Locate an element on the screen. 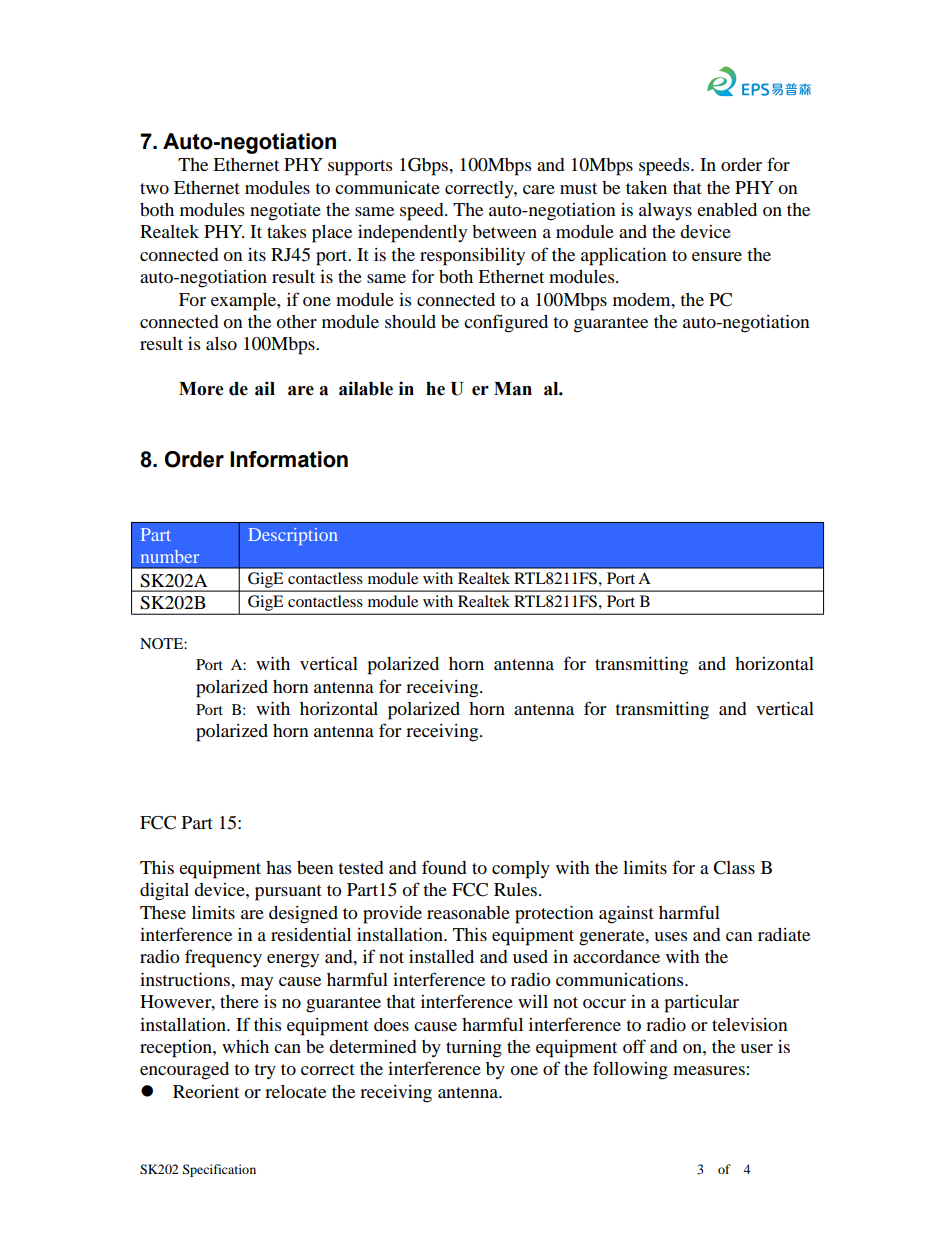  turning is located at coordinates (474, 1049).
